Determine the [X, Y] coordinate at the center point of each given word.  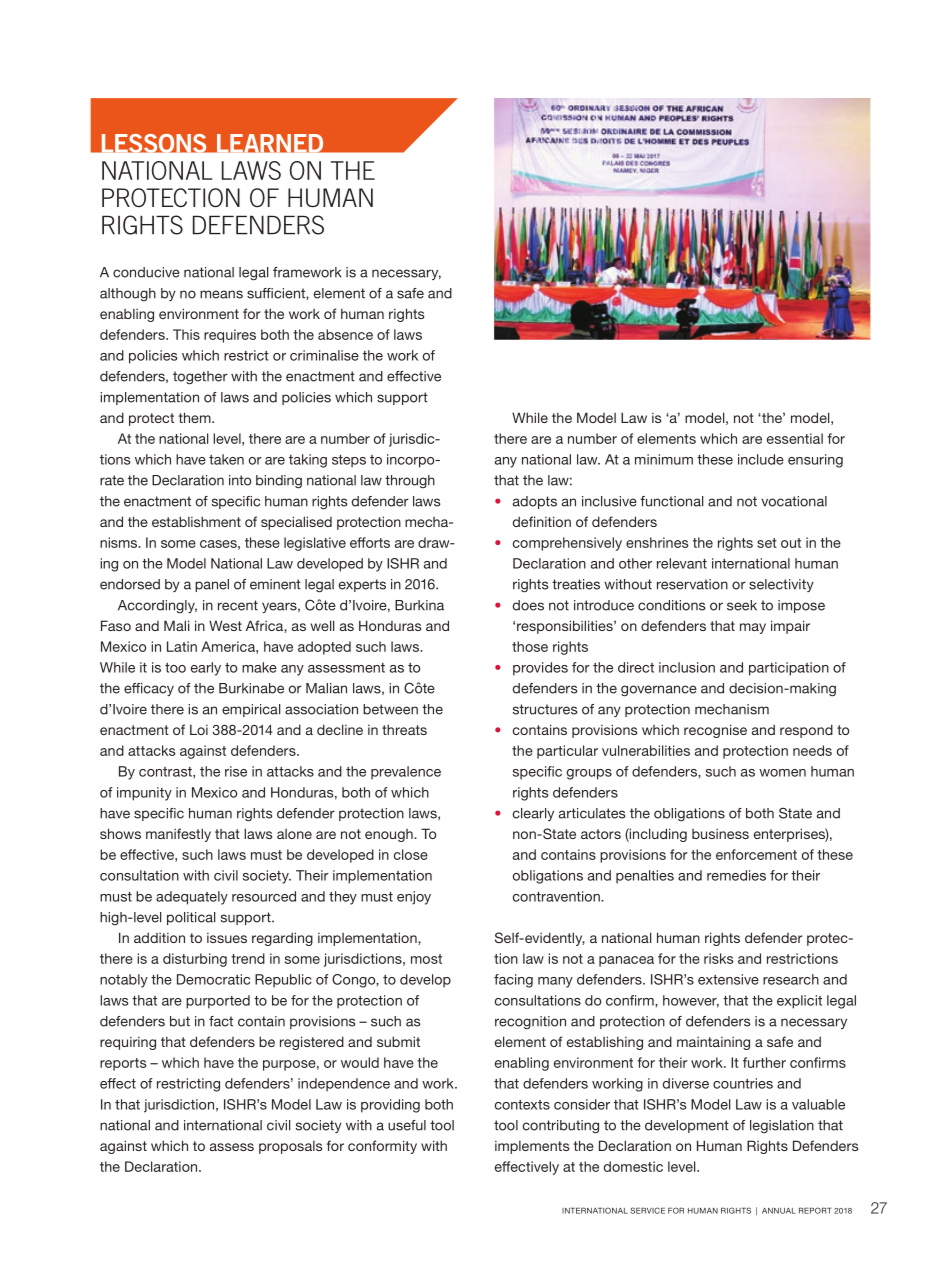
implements [532, 1147]
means [221, 294]
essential [795, 438]
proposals [290, 1147]
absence [345, 334]
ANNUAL [779, 1211]
